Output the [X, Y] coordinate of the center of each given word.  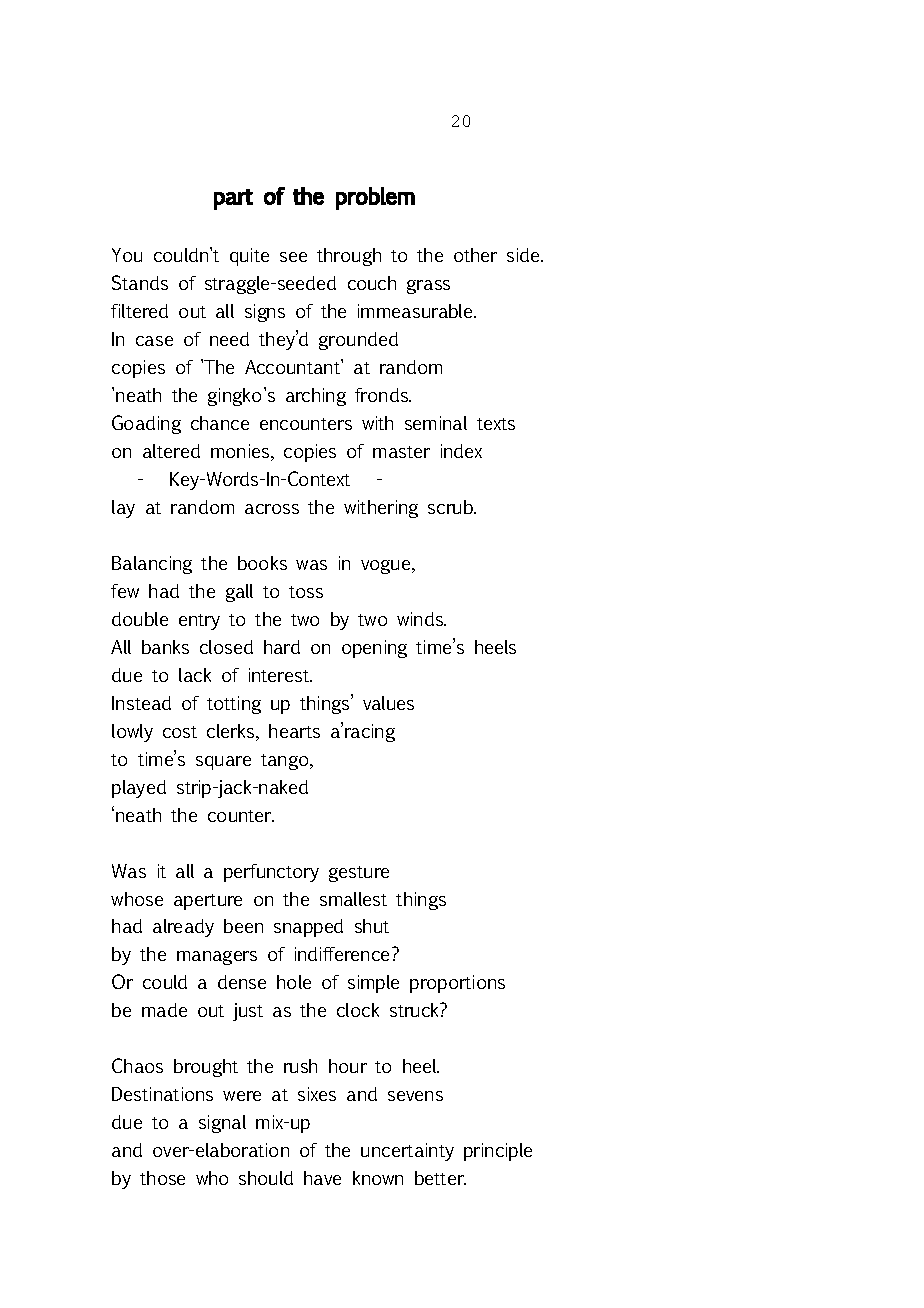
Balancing [152, 565]
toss [306, 592]
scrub [451, 507]
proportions [457, 984]
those [162, 1178]
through [349, 257]
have [322, 1178]
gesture [359, 874]
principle [498, 1152]
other [475, 255]
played [139, 789]
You [127, 255]
